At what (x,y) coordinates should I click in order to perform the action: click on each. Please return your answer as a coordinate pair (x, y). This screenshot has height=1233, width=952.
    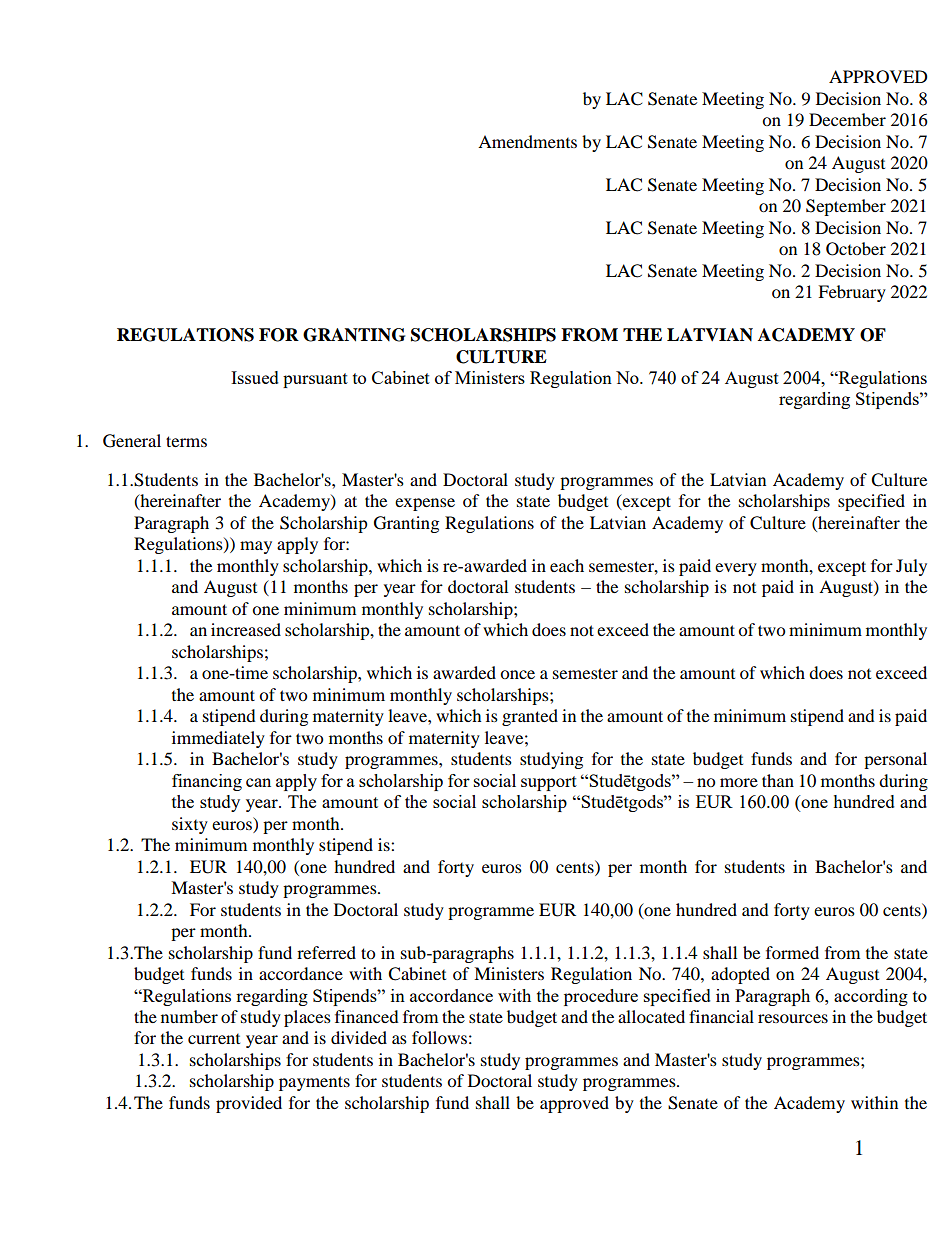
    Looking at the image, I should click on (567, 565).
